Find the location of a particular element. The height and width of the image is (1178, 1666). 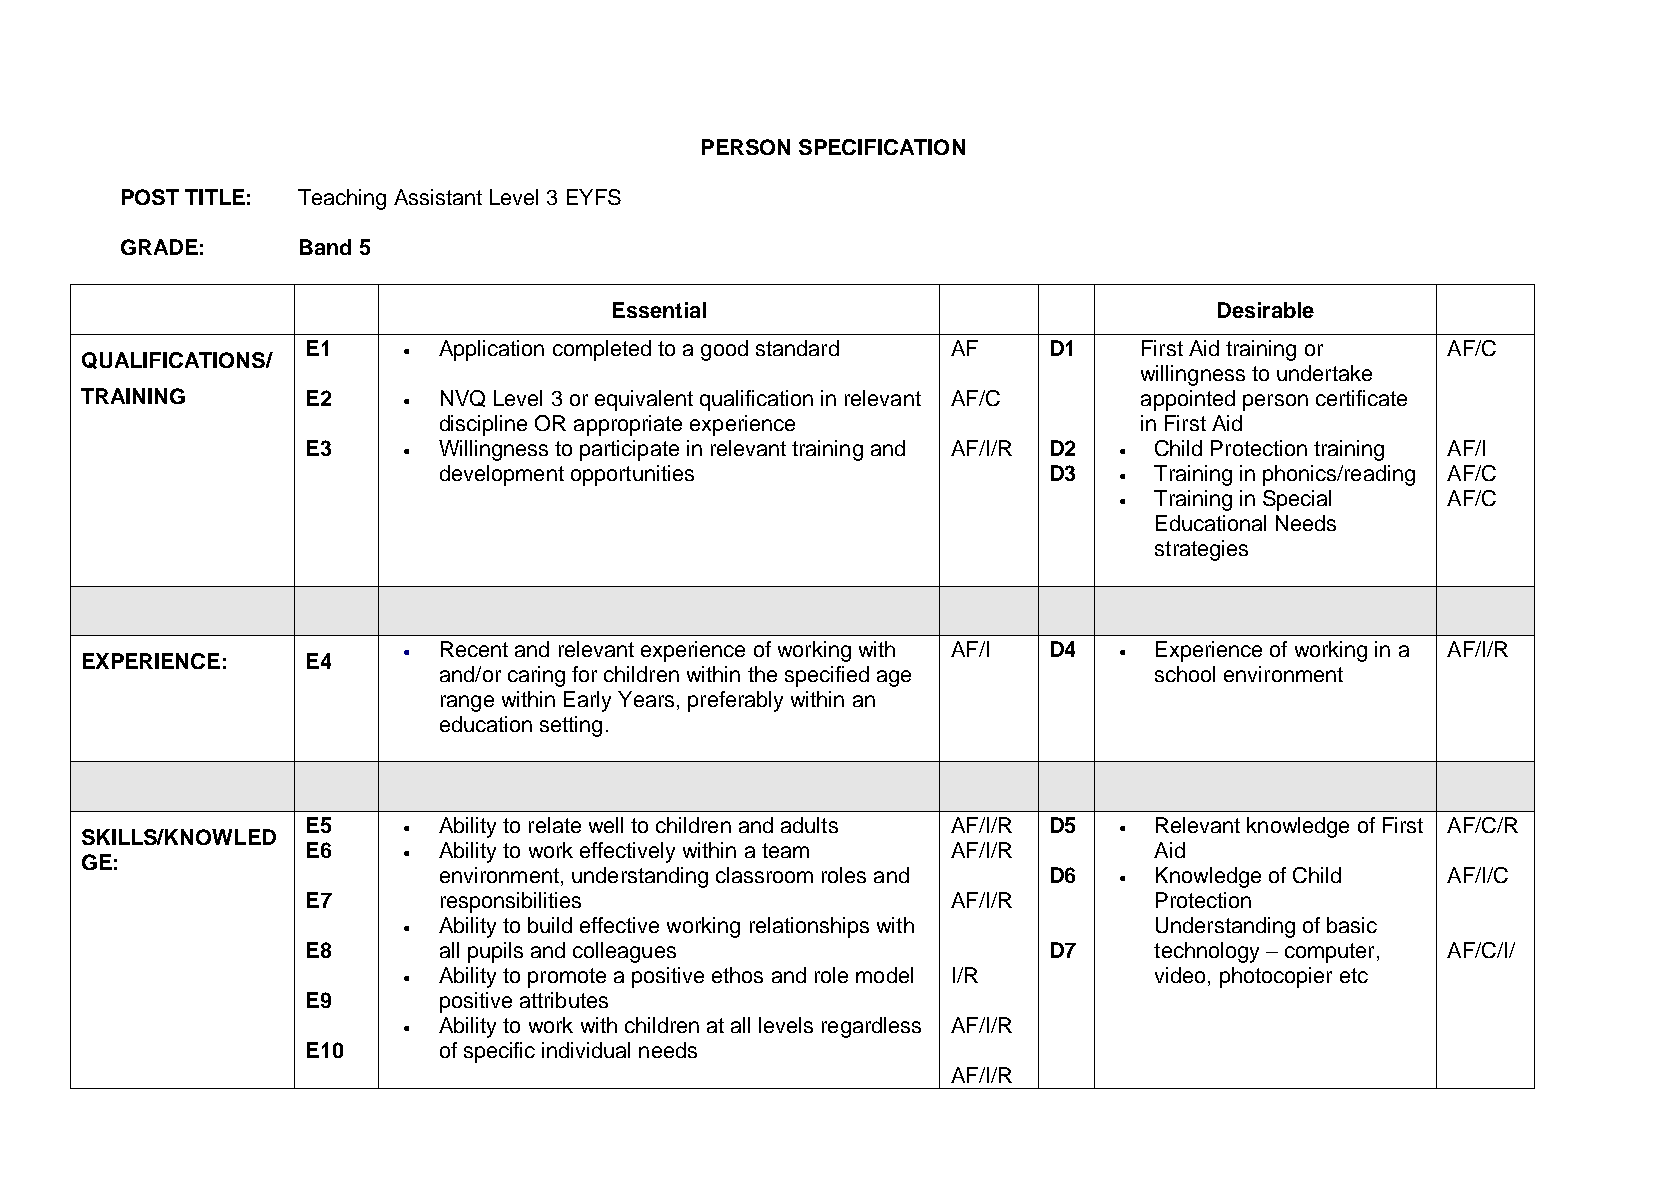

attributes is located at coordinates (564, 1000).
